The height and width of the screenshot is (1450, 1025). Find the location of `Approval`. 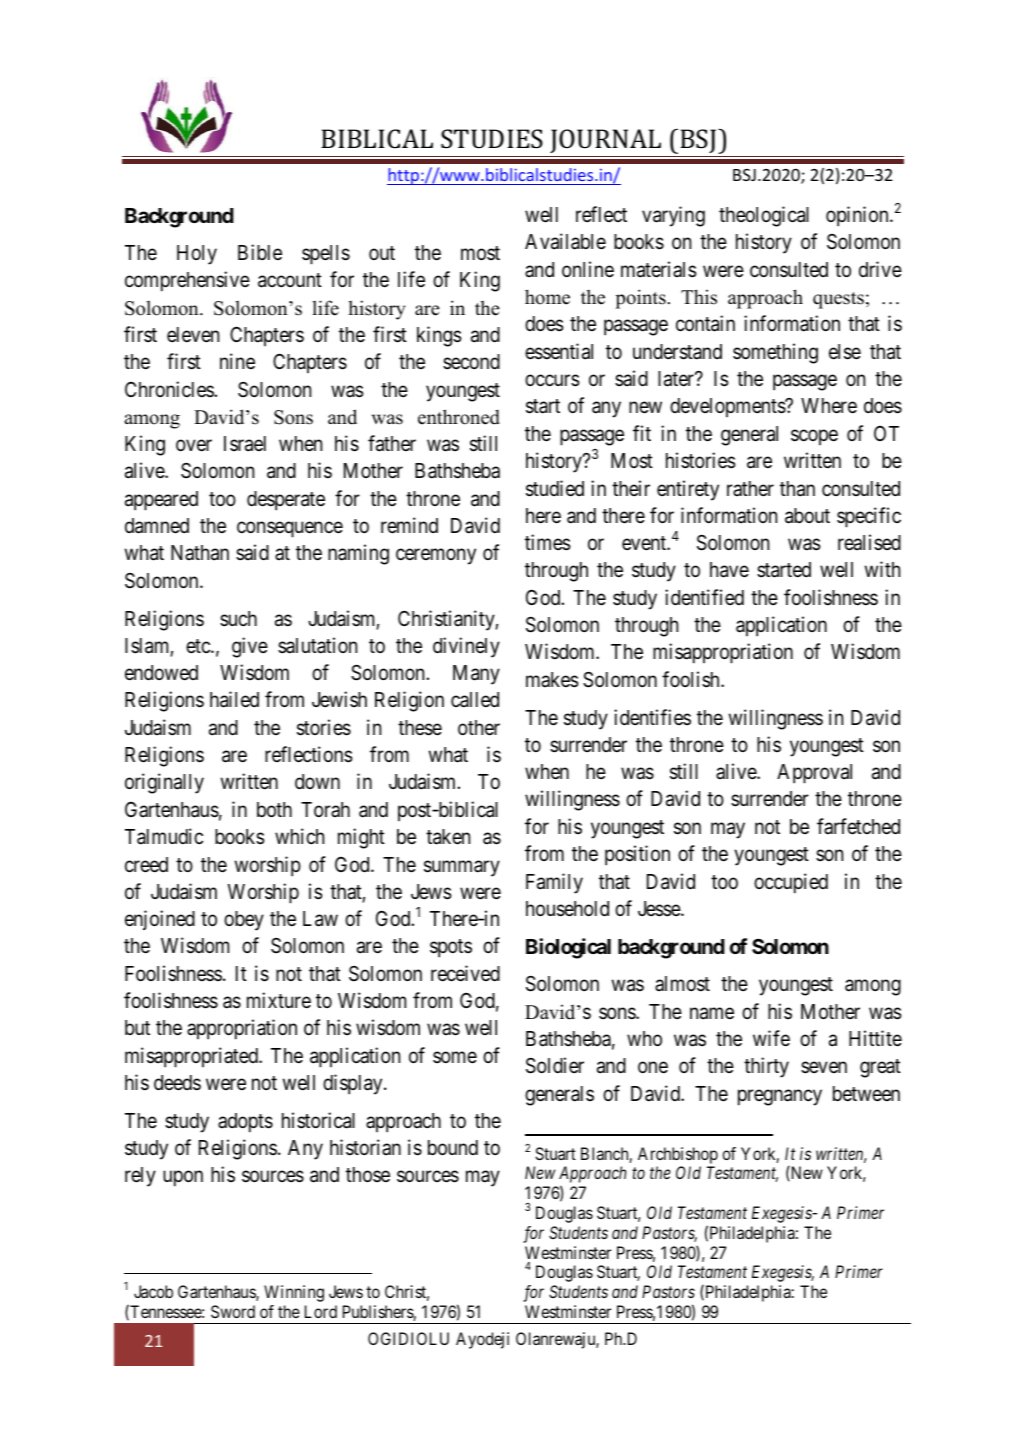

Approval is located at coordinates (814, 774).
